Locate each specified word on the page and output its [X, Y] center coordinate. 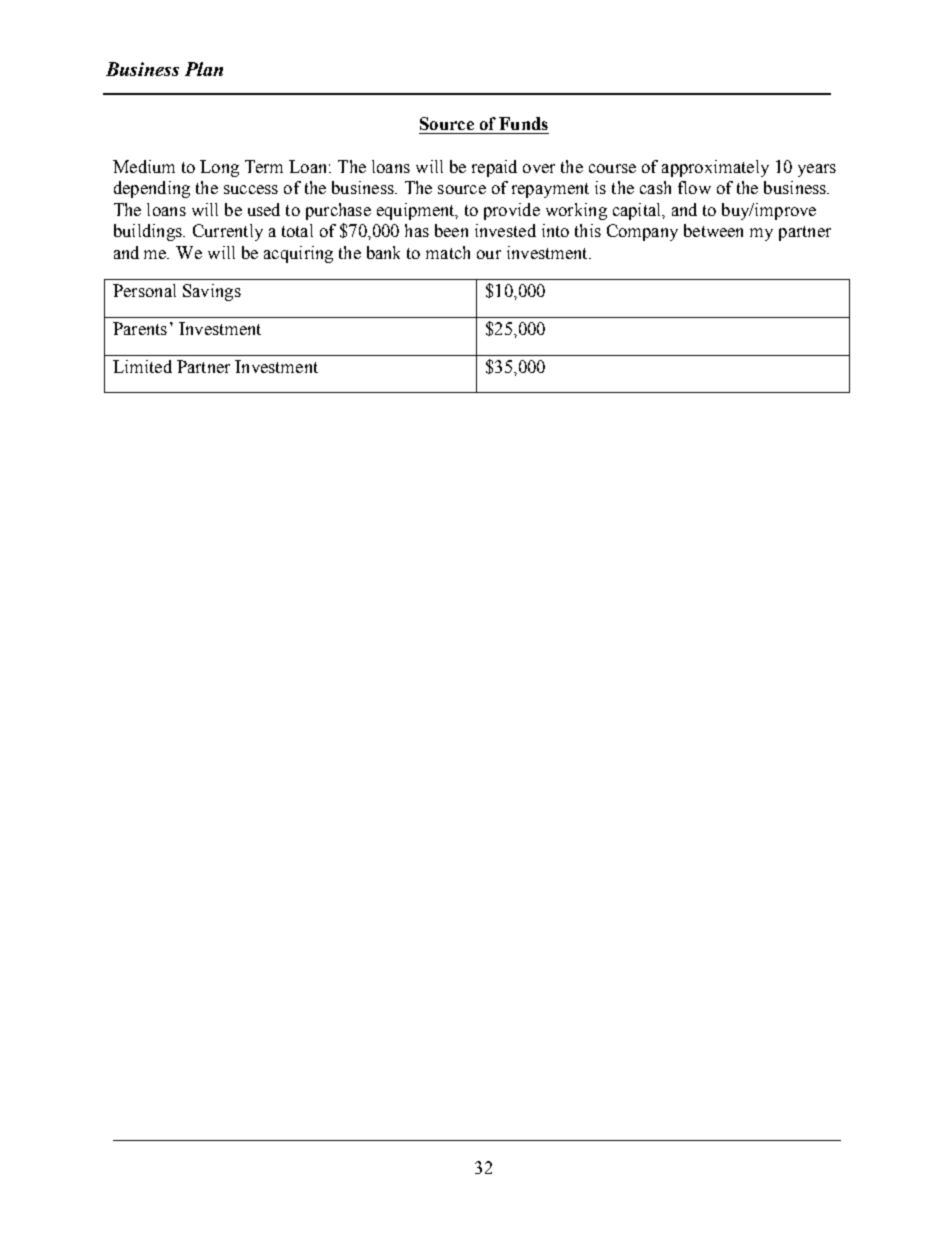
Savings [212, 292]
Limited [142, 366]
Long [219, 168]
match [448, 252]
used [264, 209]
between [713, 230]
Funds [523, 123]
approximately [715, 168]
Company [642, 232]
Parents [140, 328]
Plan [204, 69]
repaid [494, 168]
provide [512, 211]
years [817, 170]
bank [383, 252]
